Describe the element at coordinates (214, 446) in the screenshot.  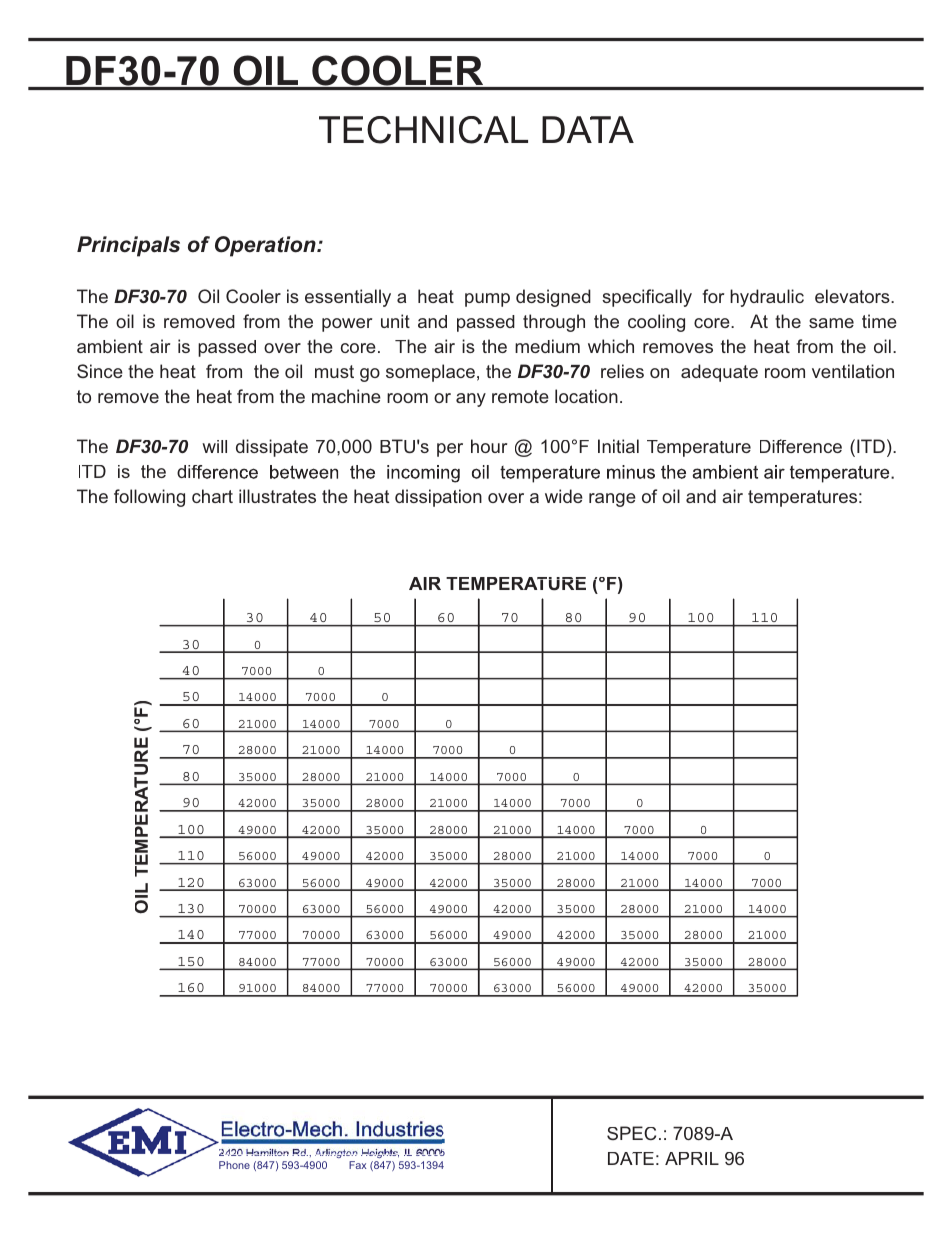
I see `will` at that location.
